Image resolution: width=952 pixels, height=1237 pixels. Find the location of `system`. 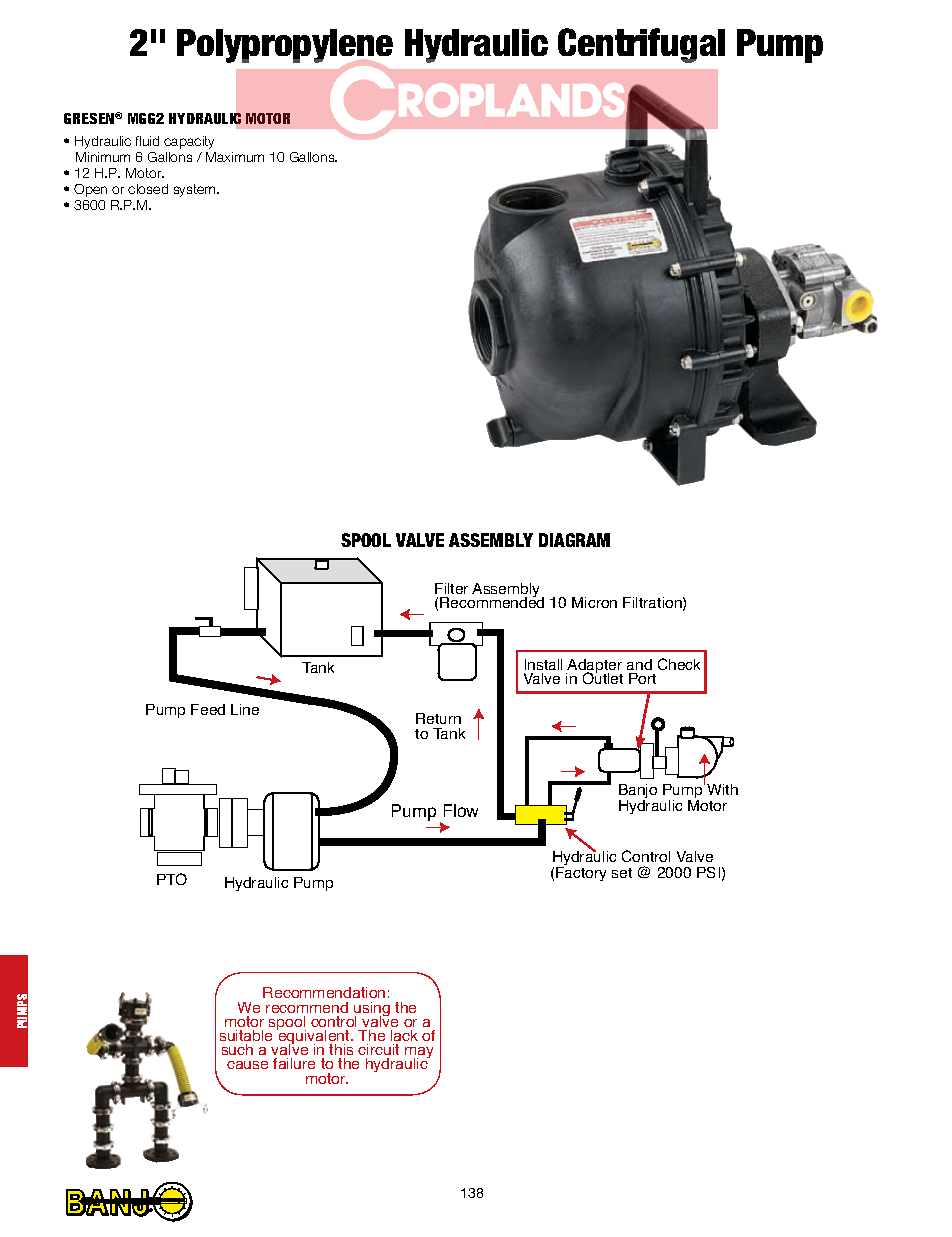

system is located at coordinates (196, 190).
